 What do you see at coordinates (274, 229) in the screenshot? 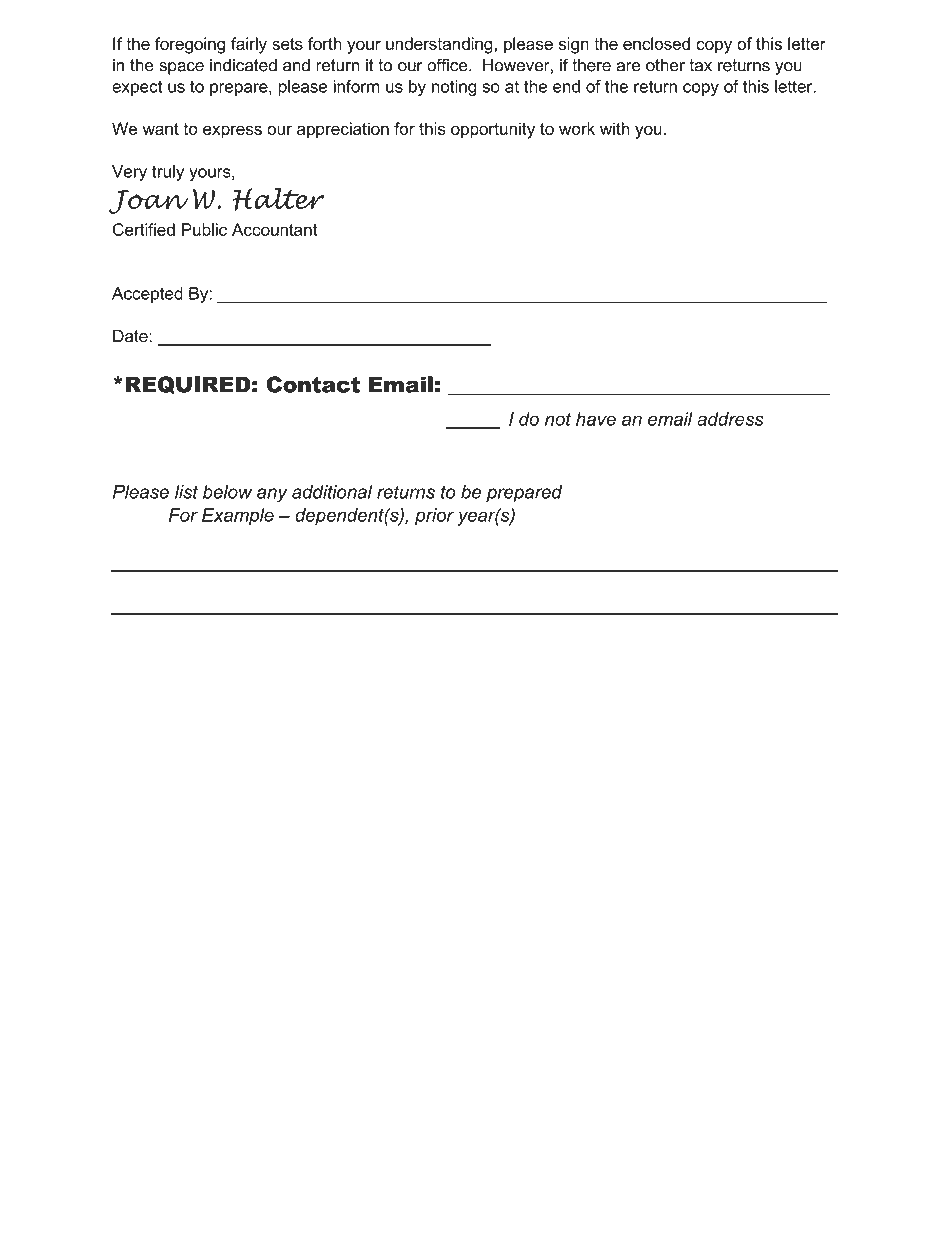
I see `Accountant` at bounding box center [274, 229].
